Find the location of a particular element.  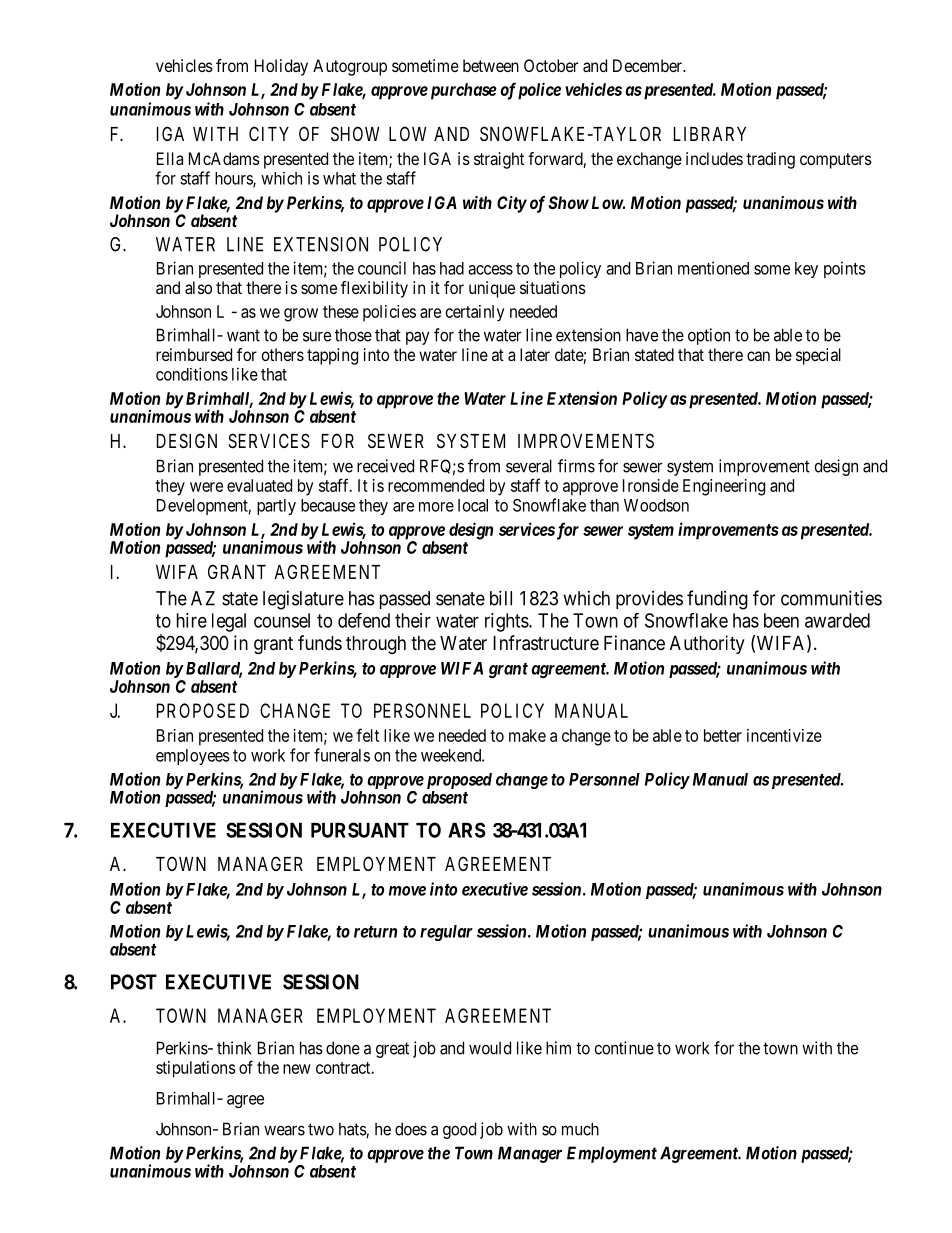

stipulations is located at coordinates (196, 1069).
